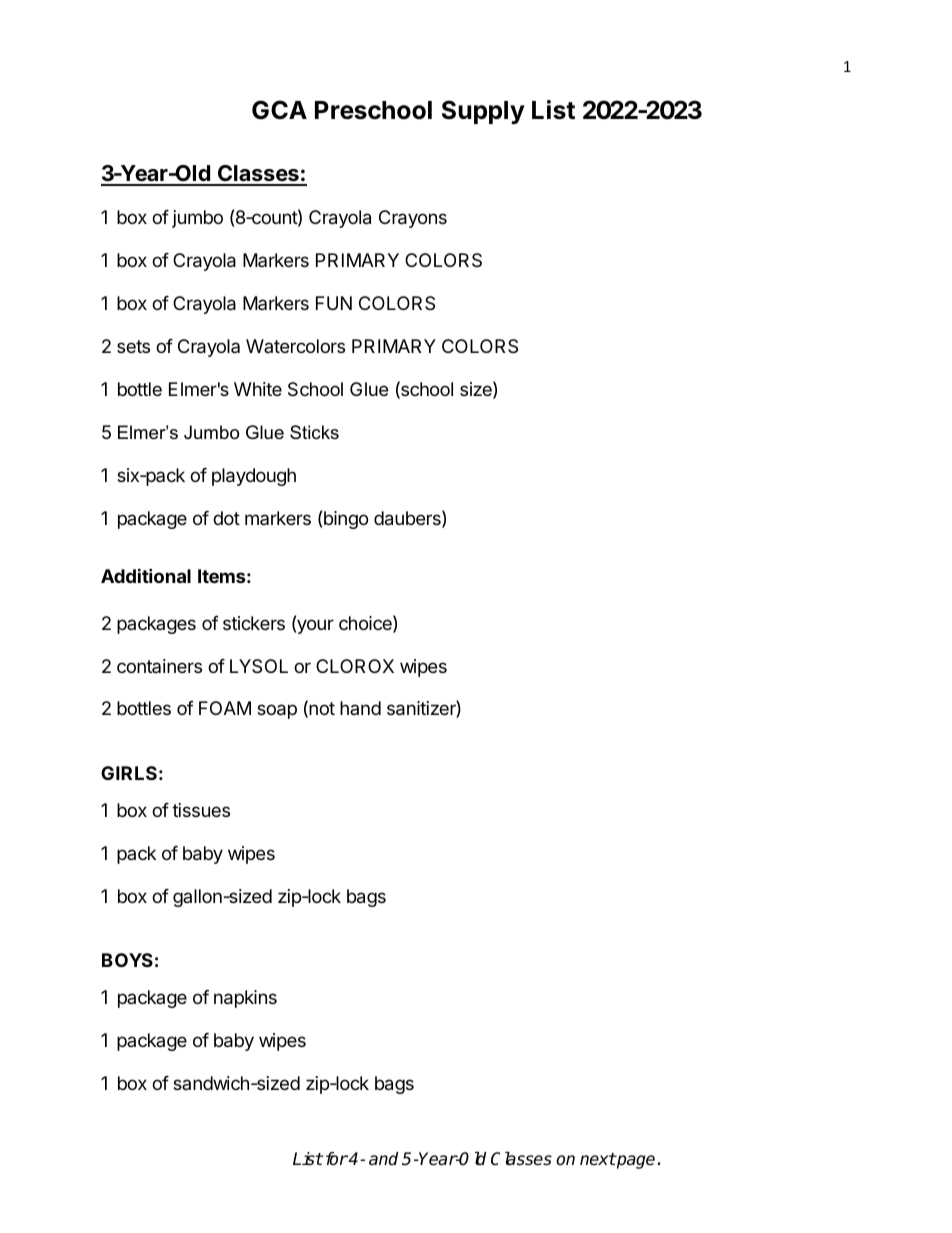 The width and height of the document is (952, 1233). I want to click on GCA, so click(279, 110).
